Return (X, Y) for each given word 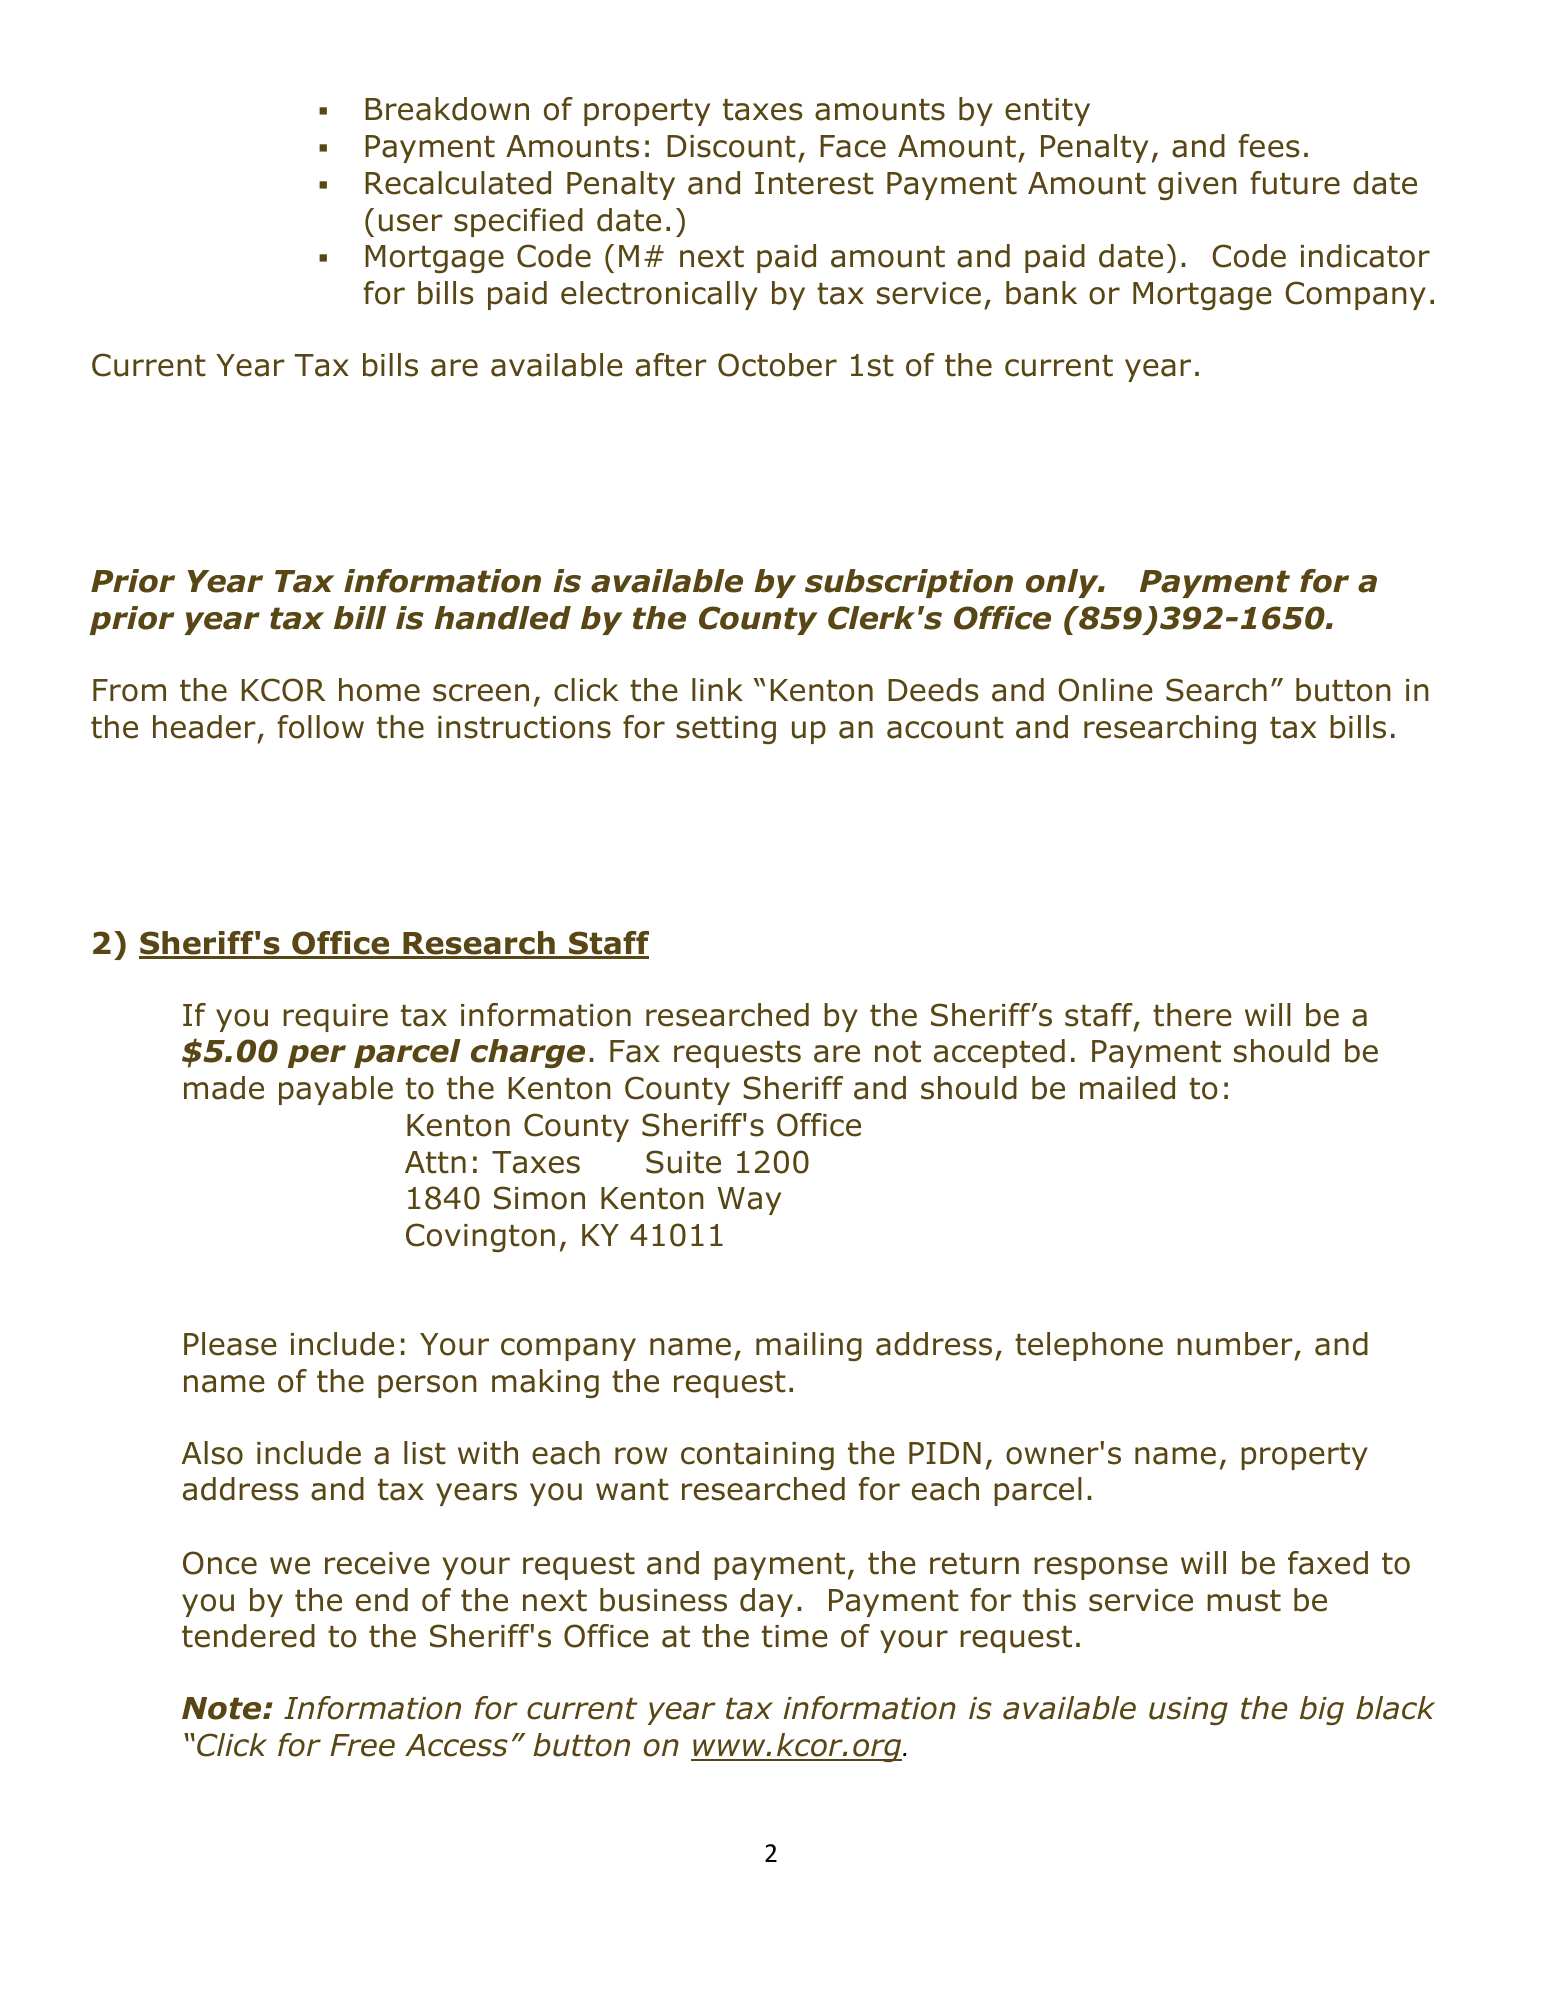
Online (1105, 690)
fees (1269, 146)
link (717, 689)
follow (321, 727)
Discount (731, 146)
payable (336, 1090)
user (411, 223)
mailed (1127, 1088)
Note (223, 1708)
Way (749, 1201)
